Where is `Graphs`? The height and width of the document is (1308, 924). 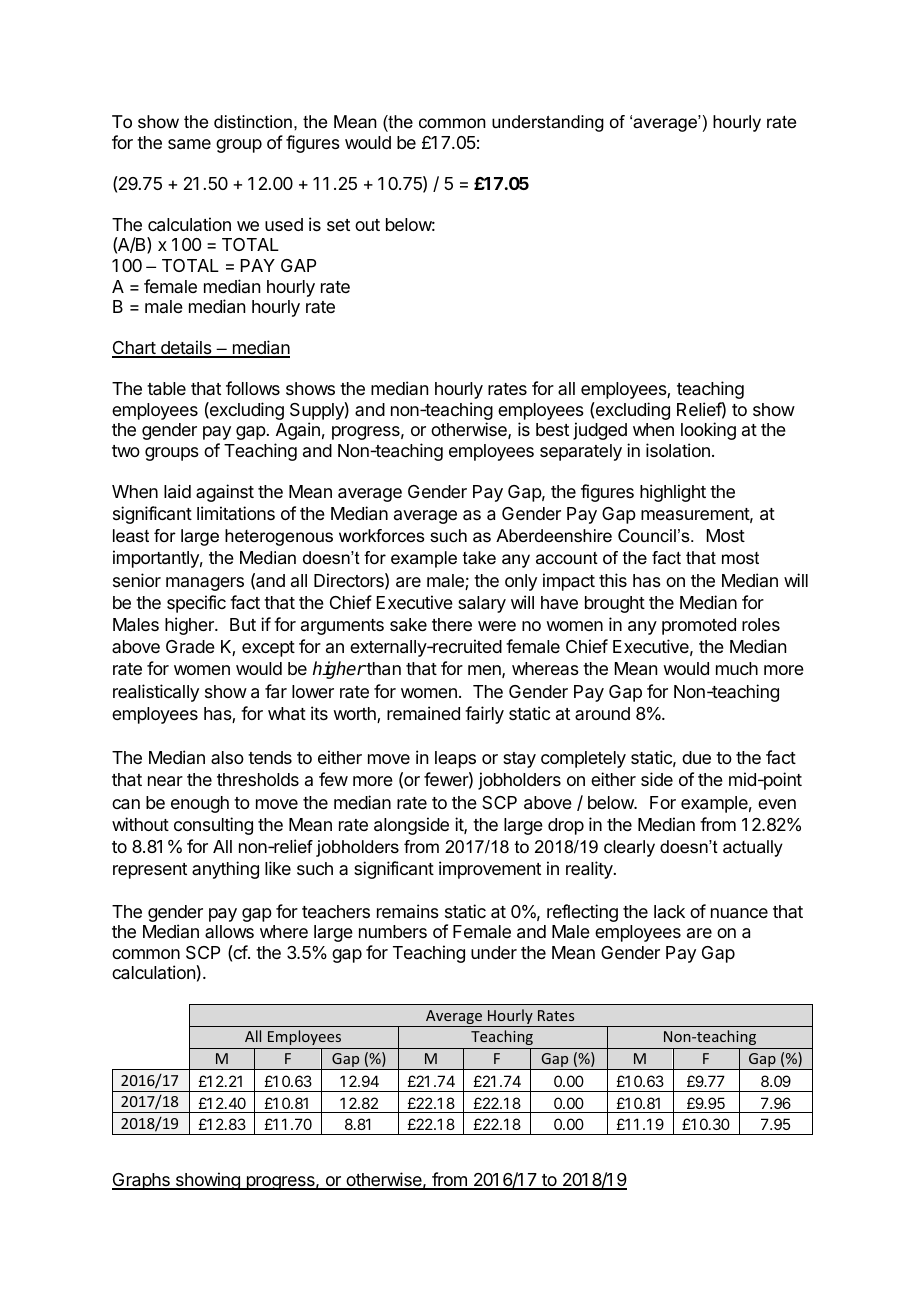 Graphs is located at coordinates (142, 1181).
